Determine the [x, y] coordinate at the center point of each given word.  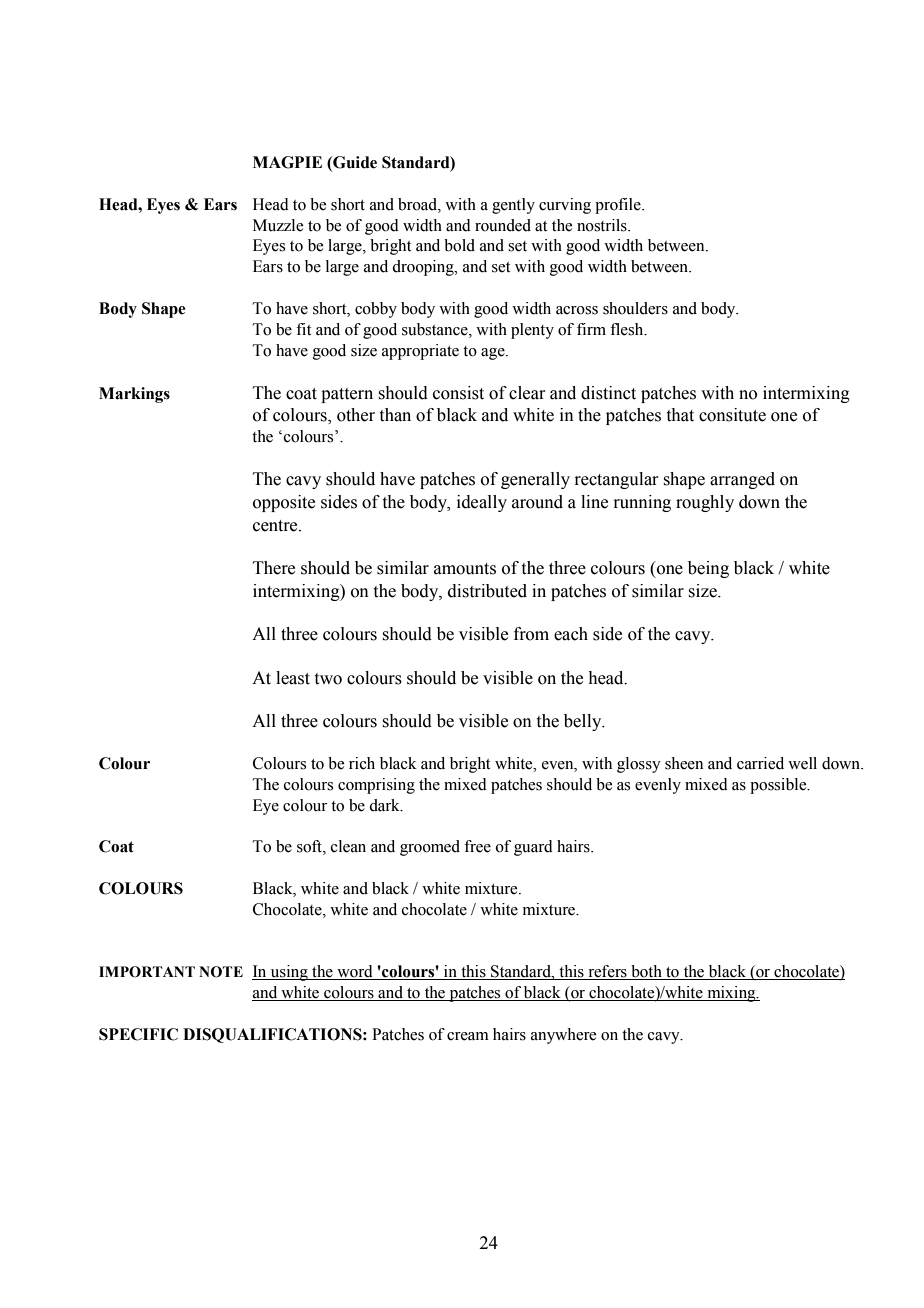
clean [348, 846]
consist [458, 393]
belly [584, 722]
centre [276, 526]
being [708, 569]
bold [459, 245]
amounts [465, 569]
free [477, 846]
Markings [134, 395]
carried [760, 763]
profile [619, 206]
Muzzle [278, 225]
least [293, 678]
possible [779, 786]
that [680, 415]
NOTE [221, 972]
